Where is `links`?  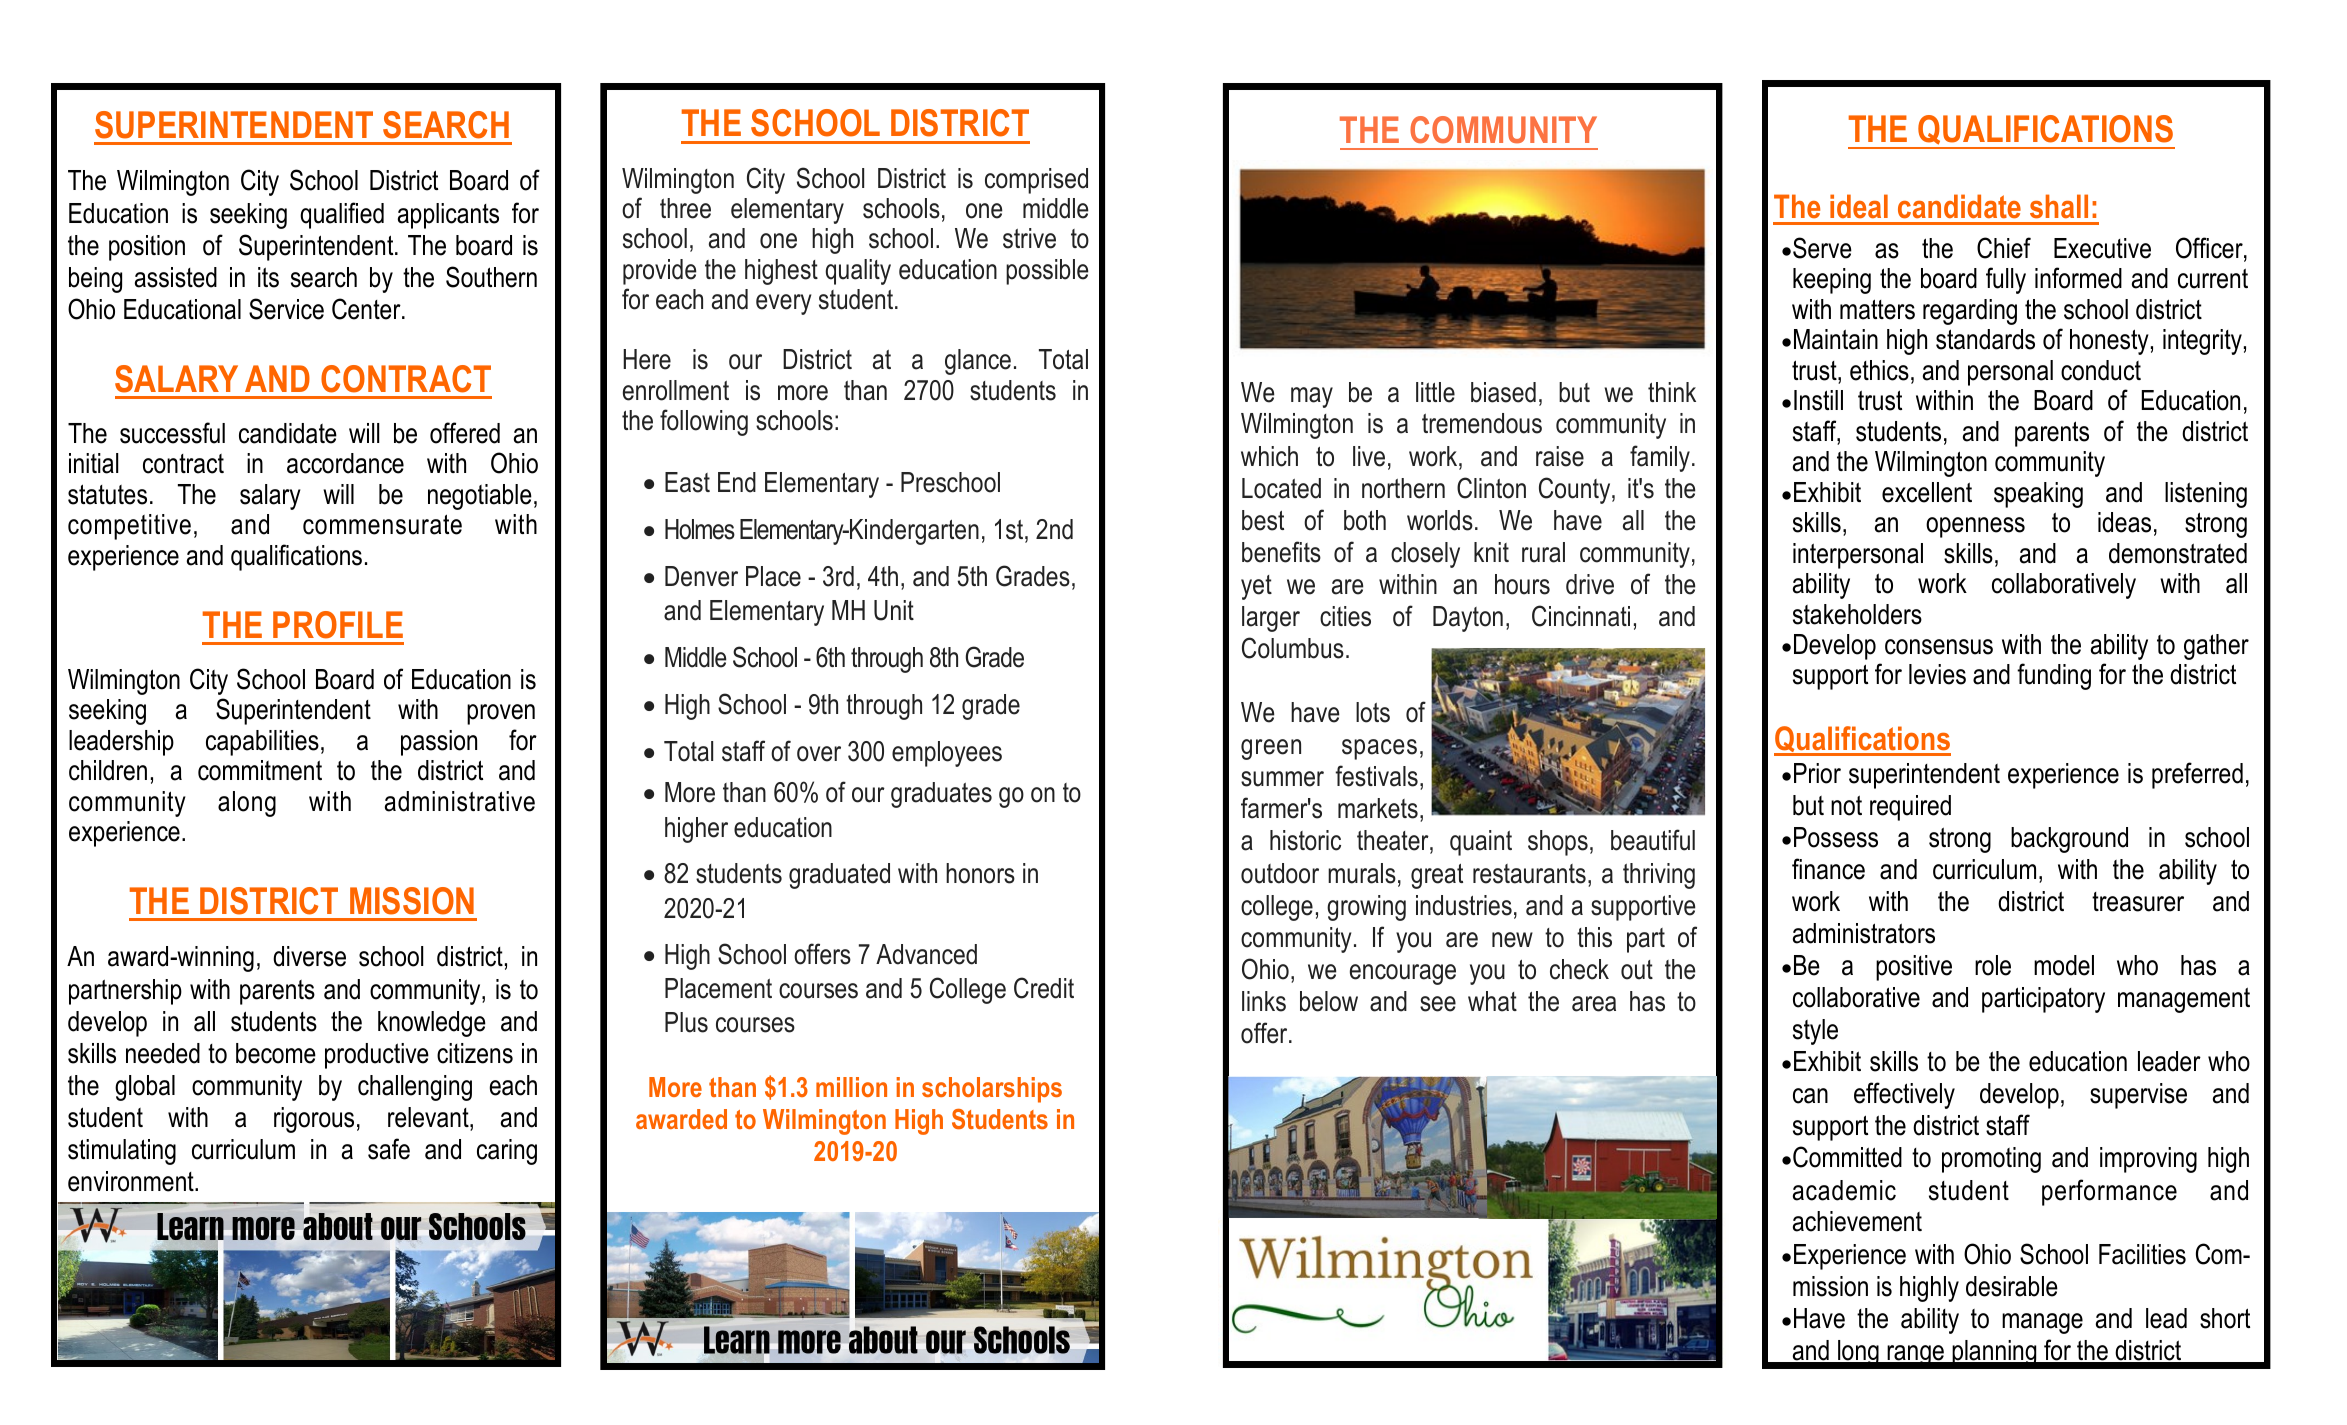
links is located at coordinates (1264, 1001).
